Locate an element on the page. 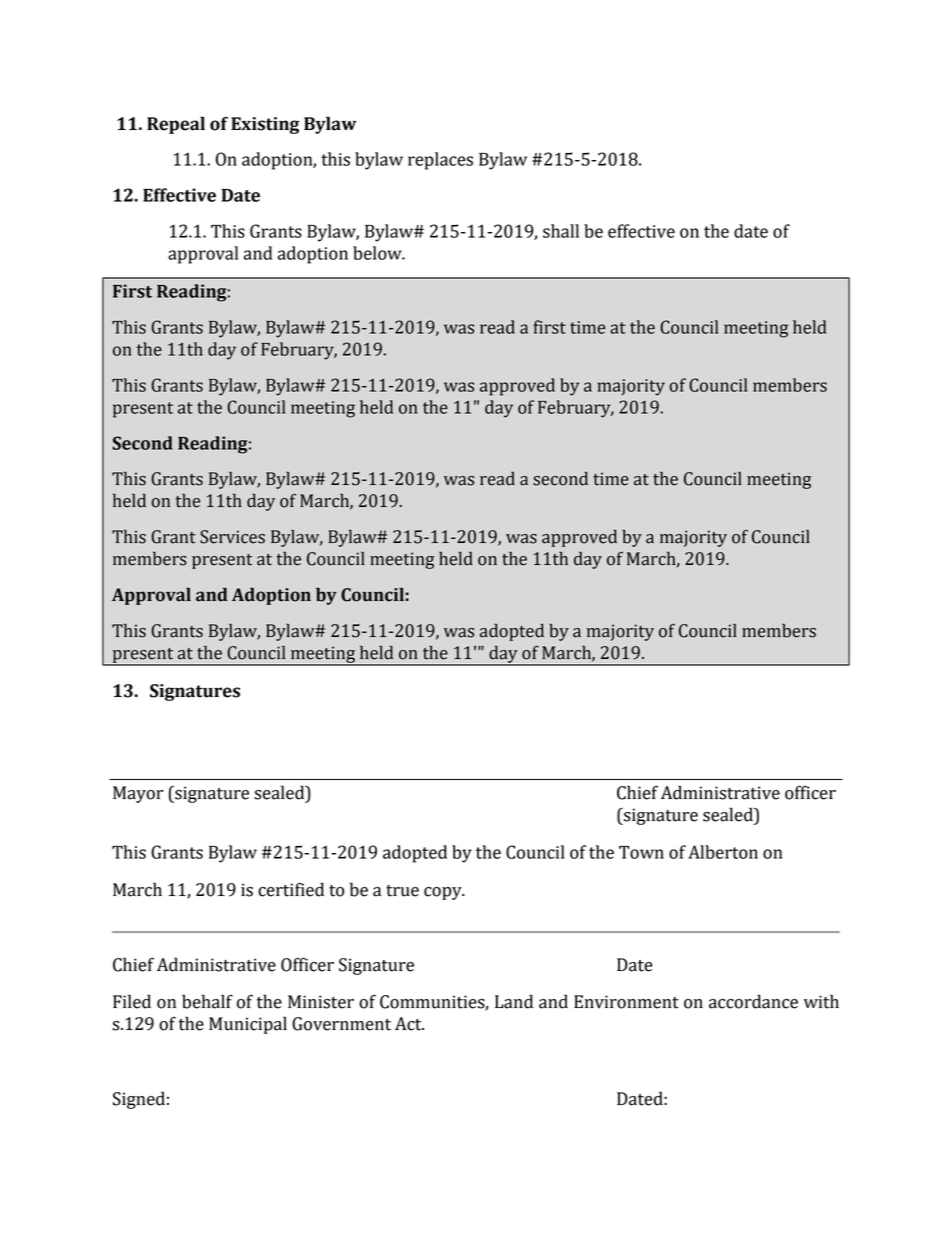 The image size is (952, 1233). certified is located at coordinates (291, 889).
